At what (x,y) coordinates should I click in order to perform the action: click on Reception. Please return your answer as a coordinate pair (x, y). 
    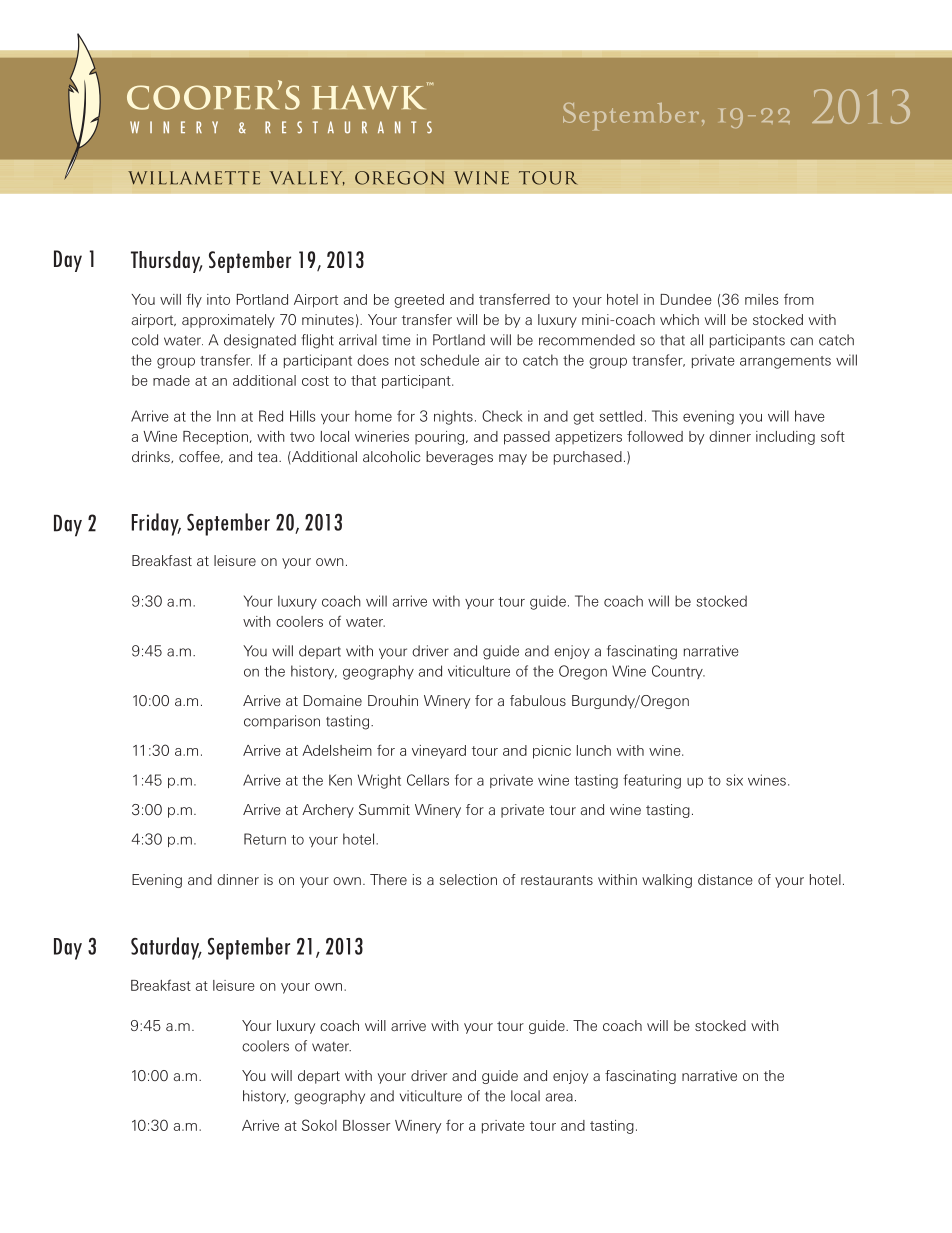
    Looking at the image, I should click on (215, 438).
